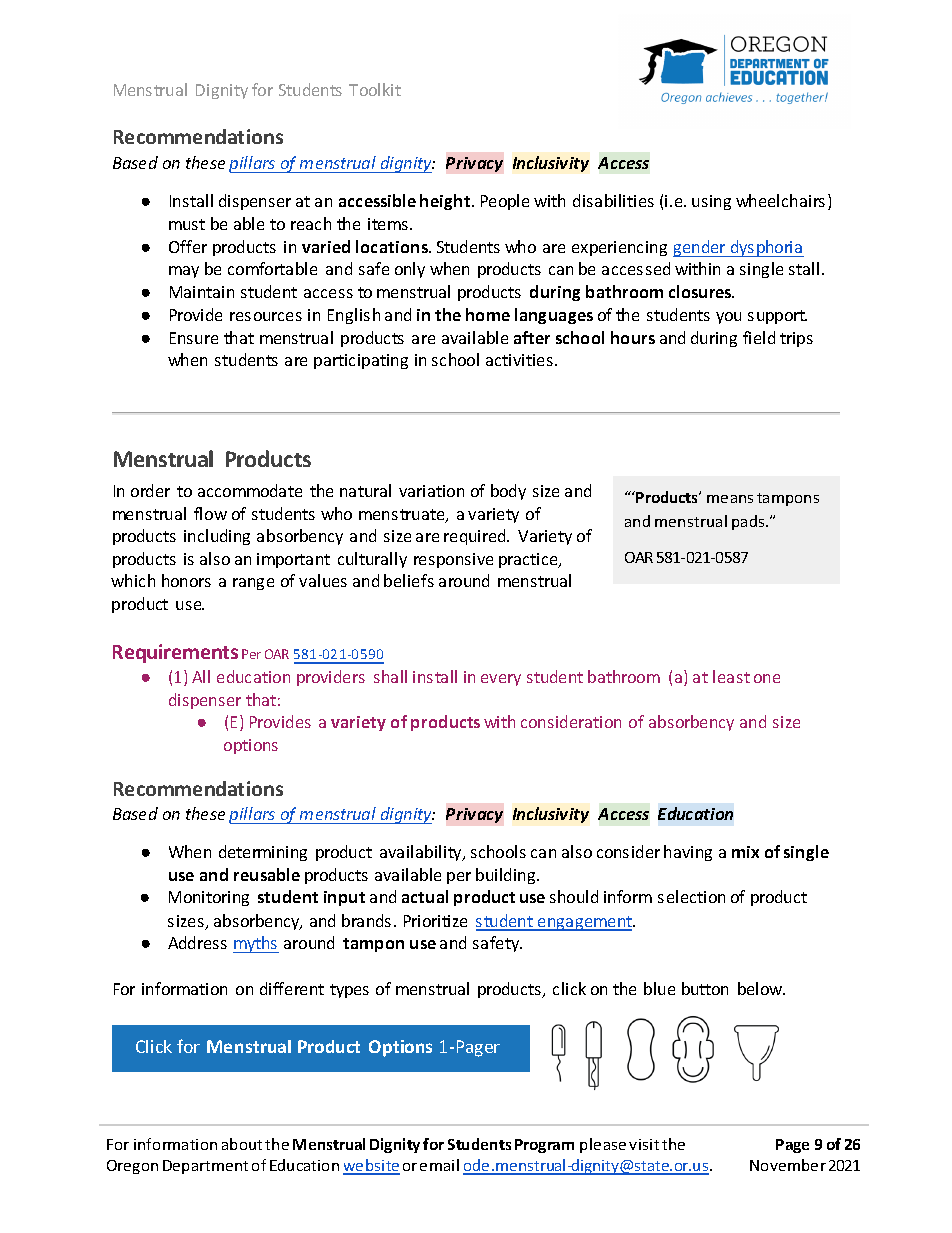  I want to click on about, so click(242, 1144).
